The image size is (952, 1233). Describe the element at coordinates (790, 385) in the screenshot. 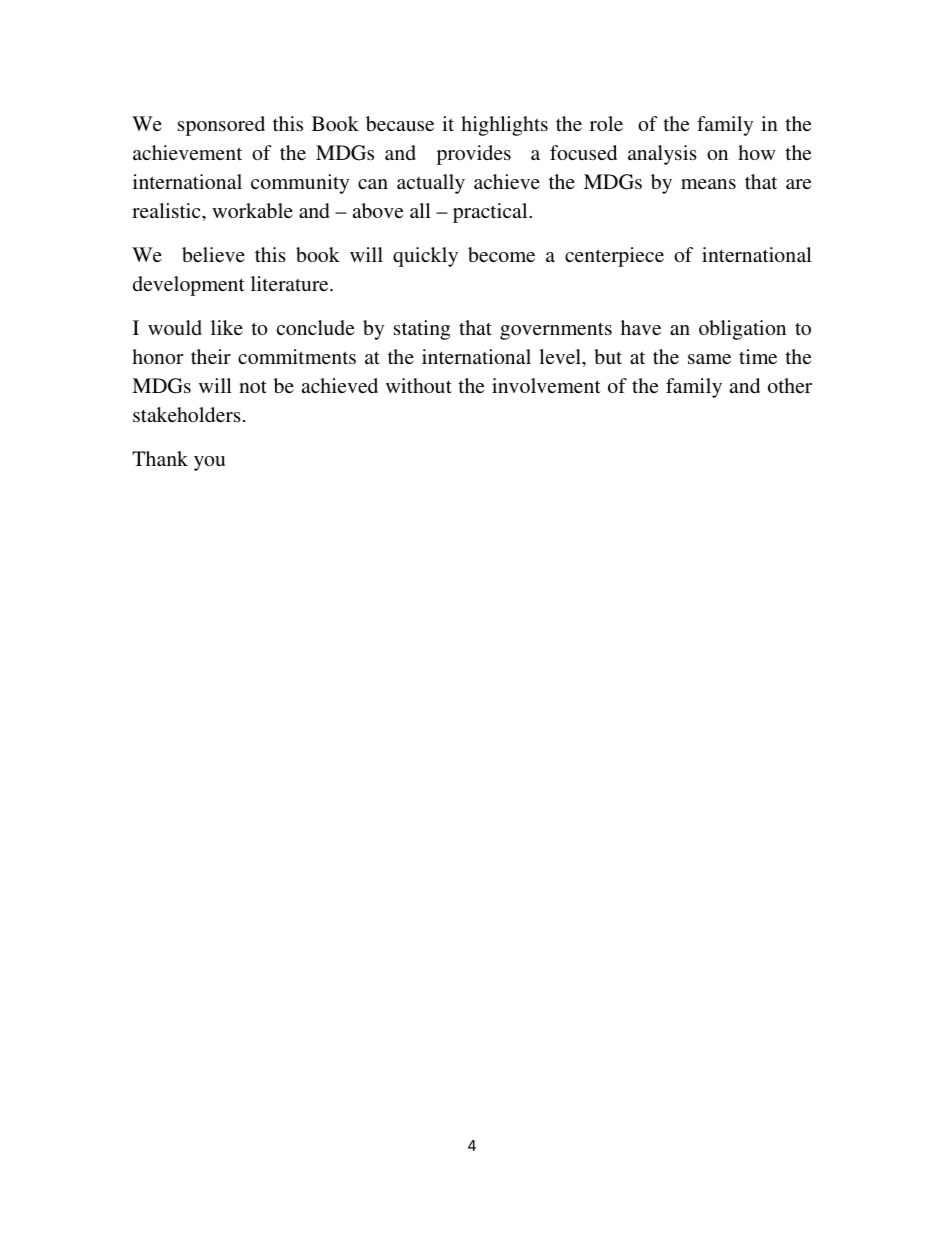

I see `other` at that location.
